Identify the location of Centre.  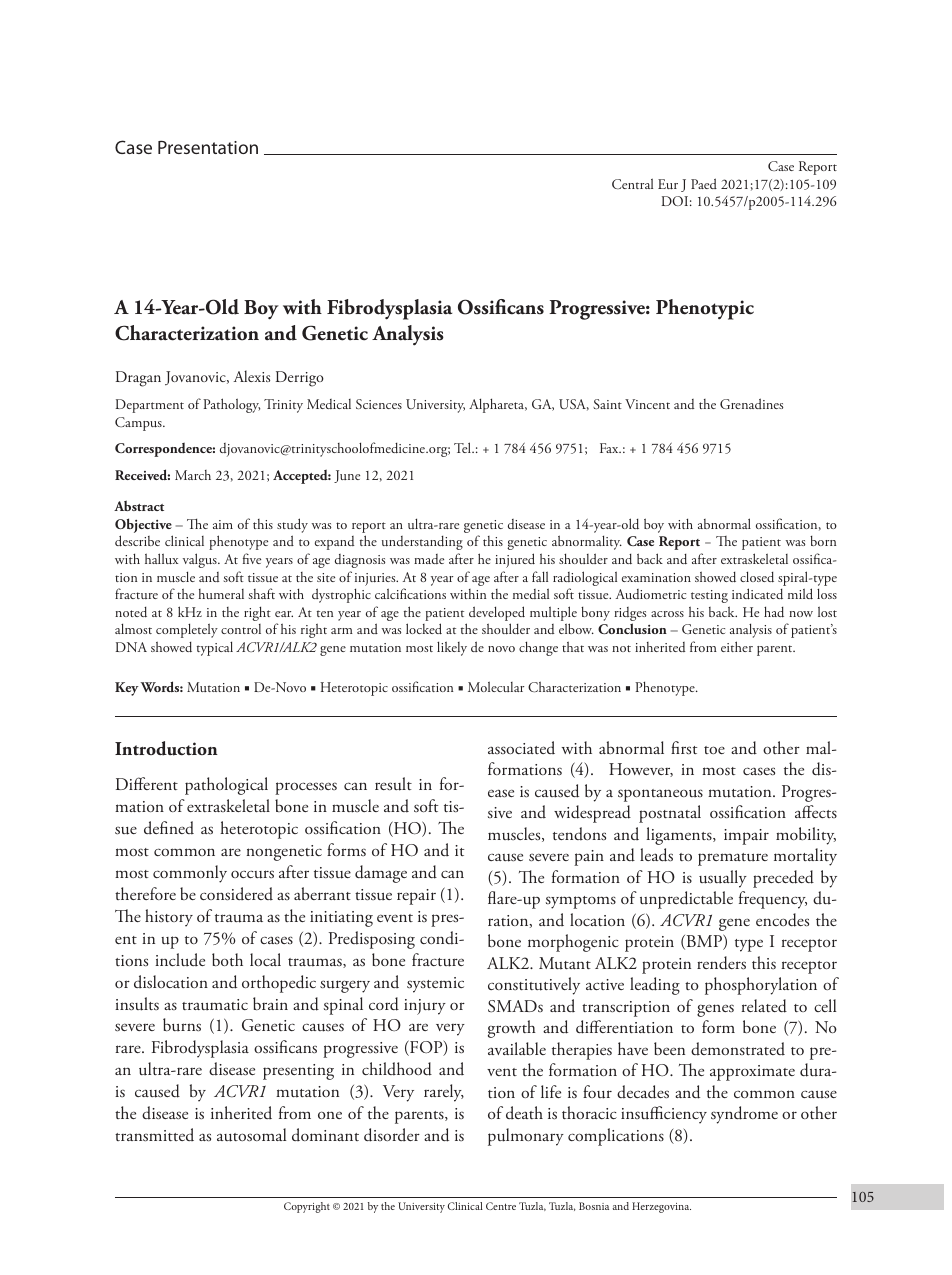
(501, 1206).
